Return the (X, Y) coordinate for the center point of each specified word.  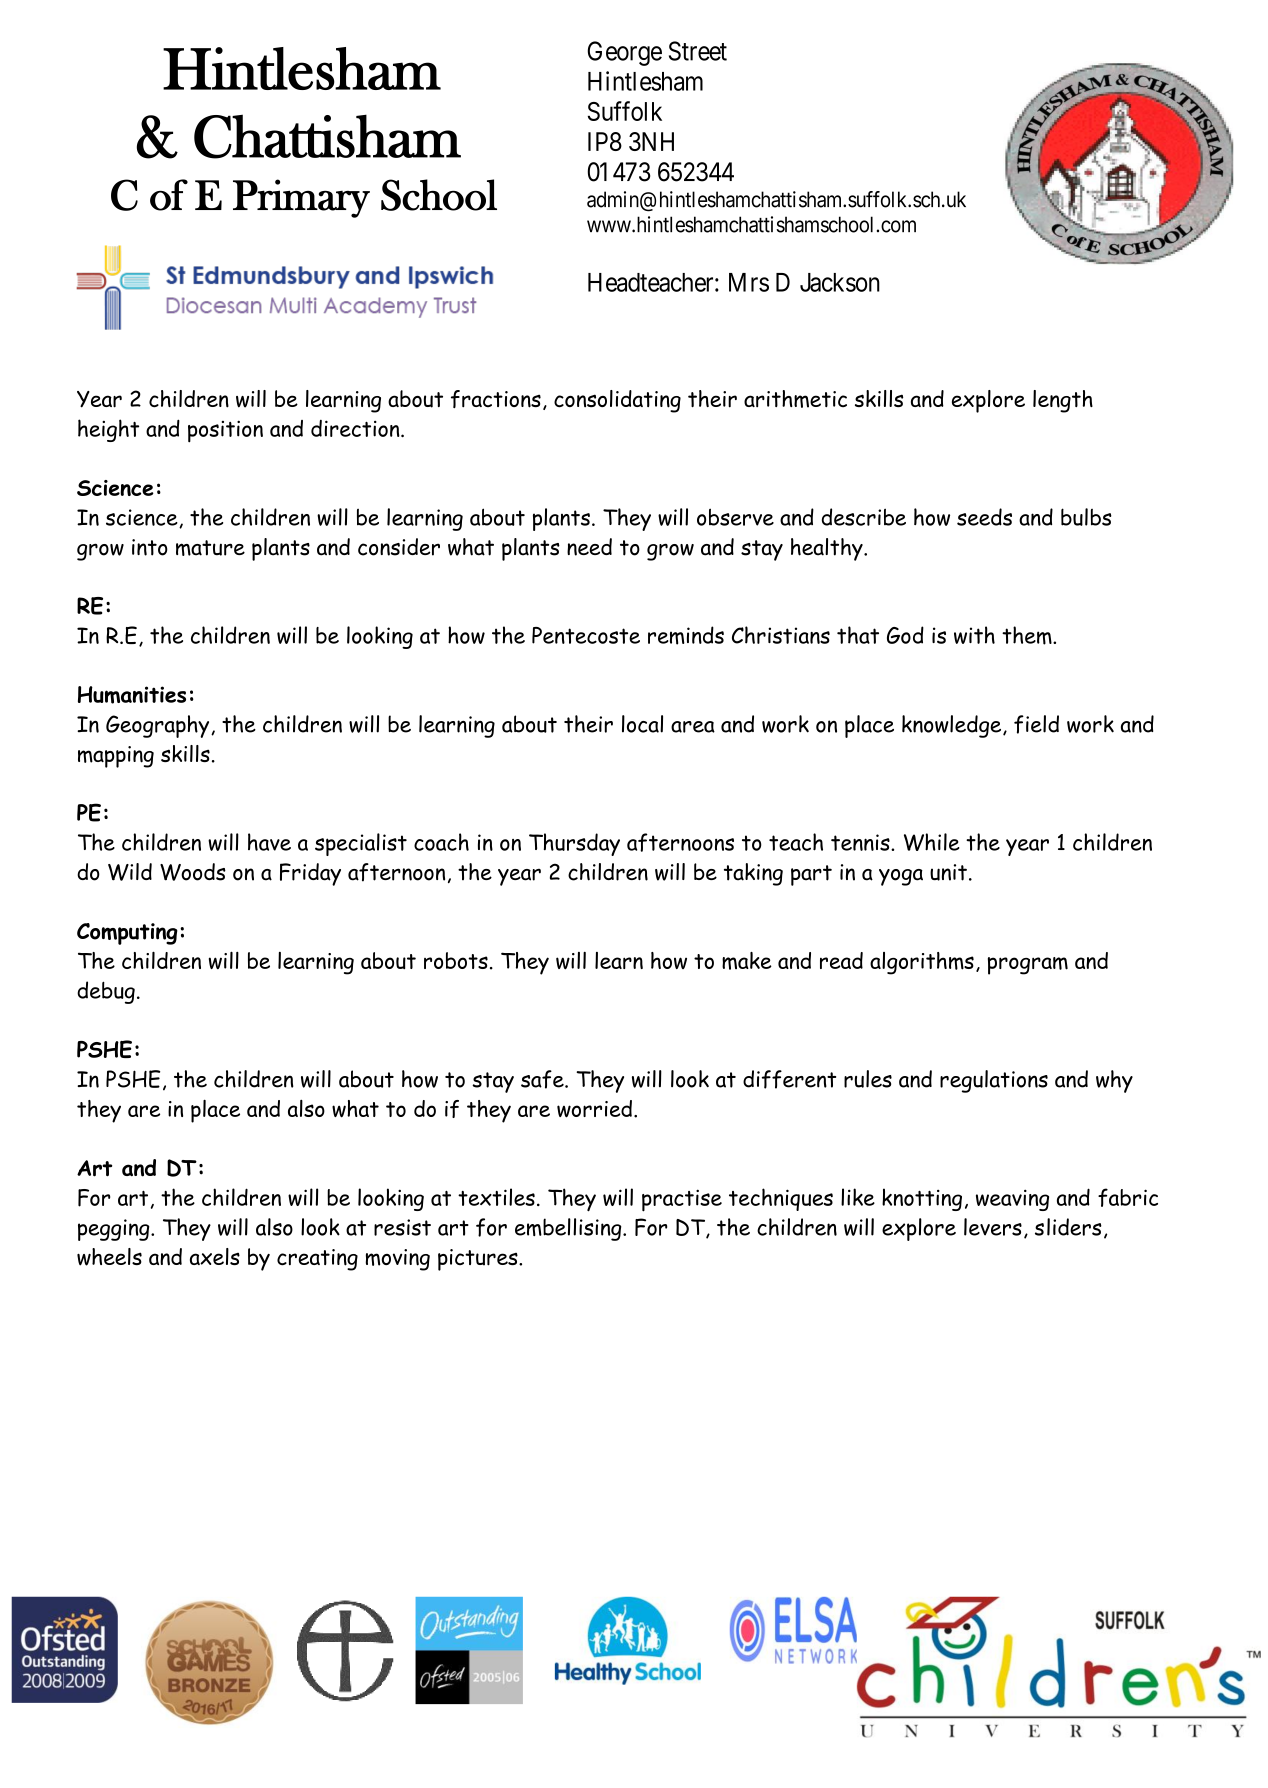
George (624, 53)
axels (215, 1256)
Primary (301, 198)
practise (682, 1200)
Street (698, 51)
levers (993, 1227)
